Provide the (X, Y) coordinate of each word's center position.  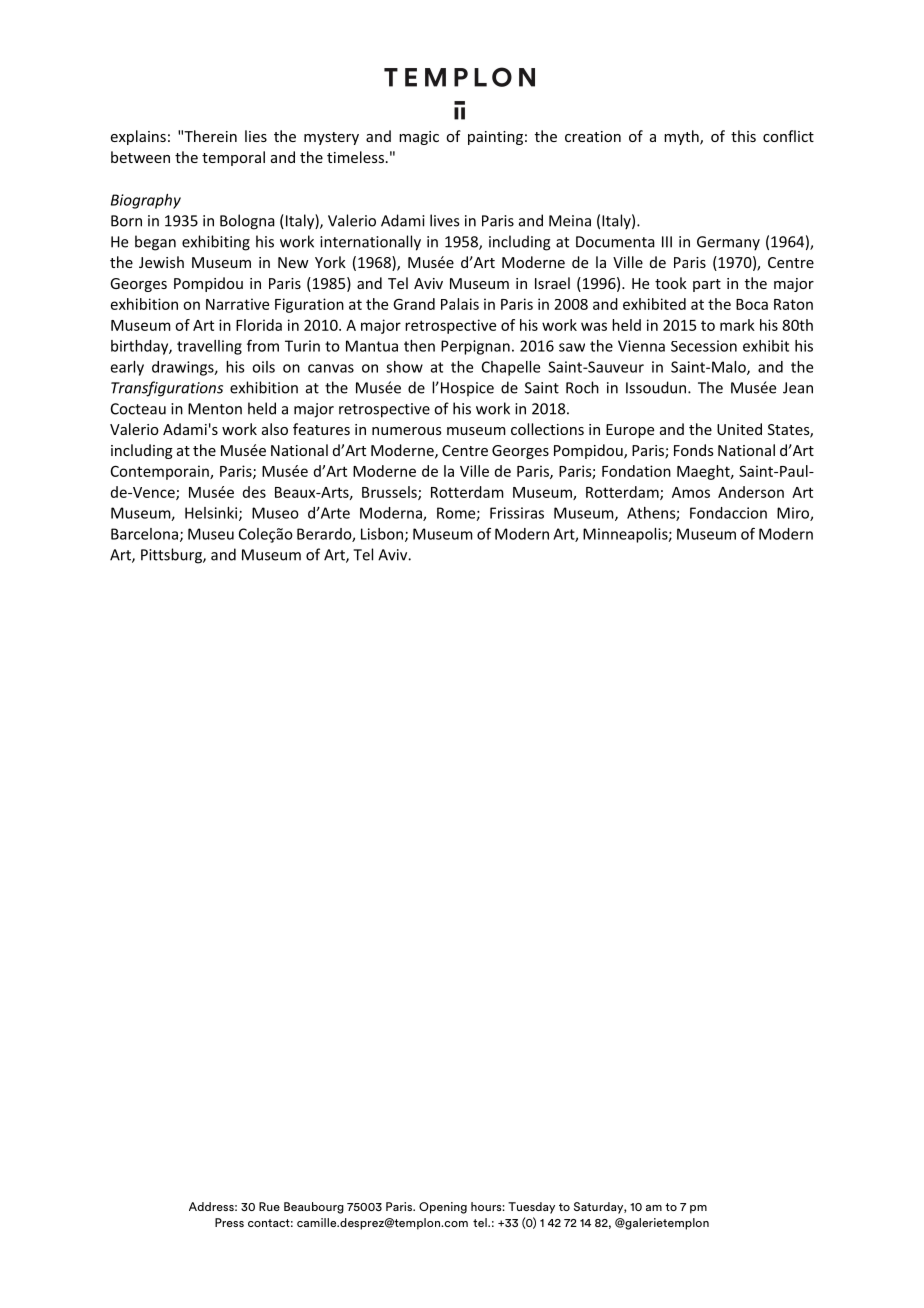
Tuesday (531, 1208)
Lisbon (382, 534)
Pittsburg (172, 556)
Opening (443, 1208)
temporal (233, 158)
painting (495, 138)
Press (229, 1222)
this (743, 136)
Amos (691, 492)
